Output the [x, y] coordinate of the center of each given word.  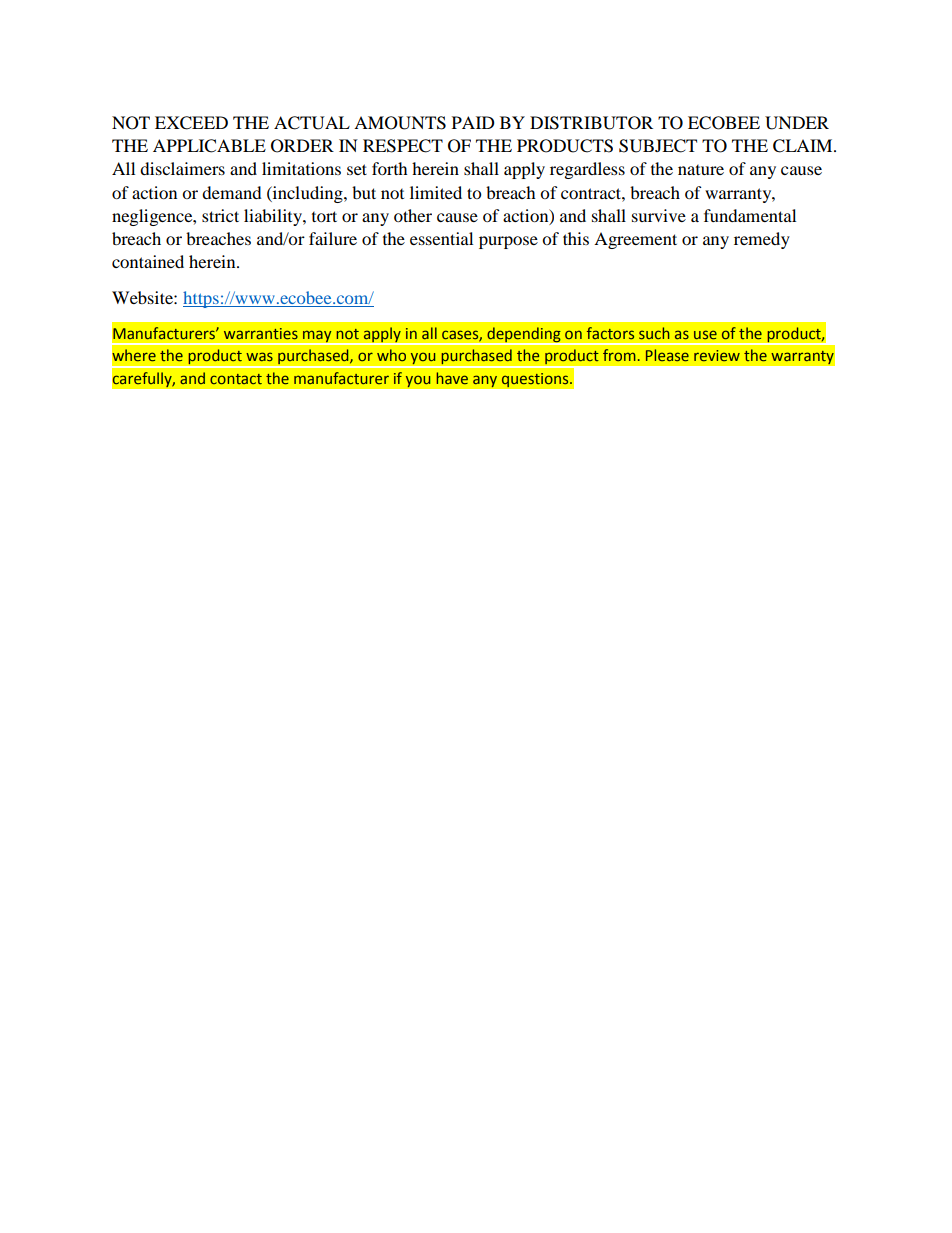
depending [524, 335]
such [654, 333]
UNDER [797, 123]
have [452, 378]
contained [148, 261]
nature [701, 170]
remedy [762, 240]
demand [232, 192]
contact [236, 379]
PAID [473, 122]
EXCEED [191, 123]
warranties [261, 333]
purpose [508, 242]
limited [436, 192]
